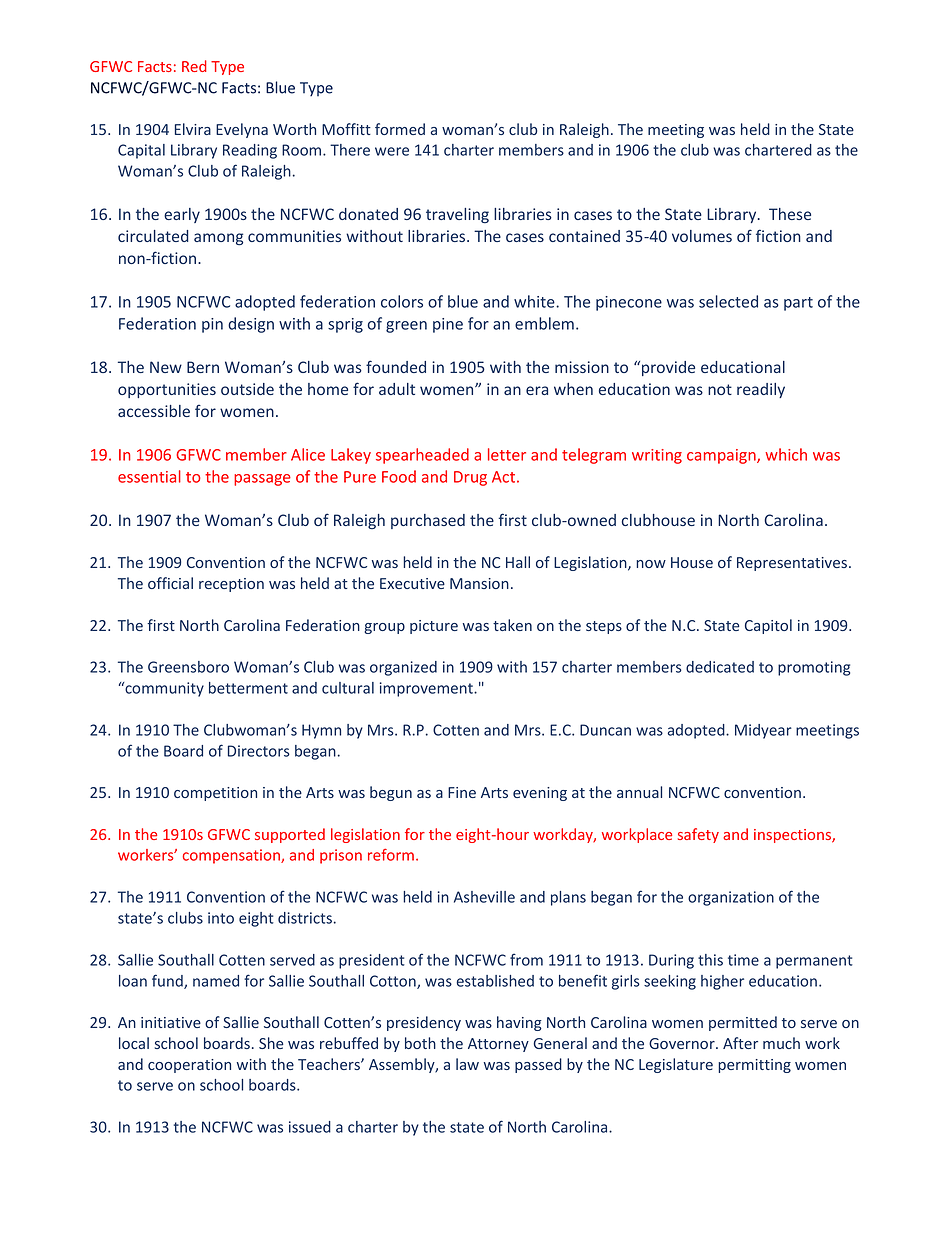 The image size is (952, 1233). What do you see at coordinates (247, 389) in the document?
I see `outside` at bounding box center [247, 389].
